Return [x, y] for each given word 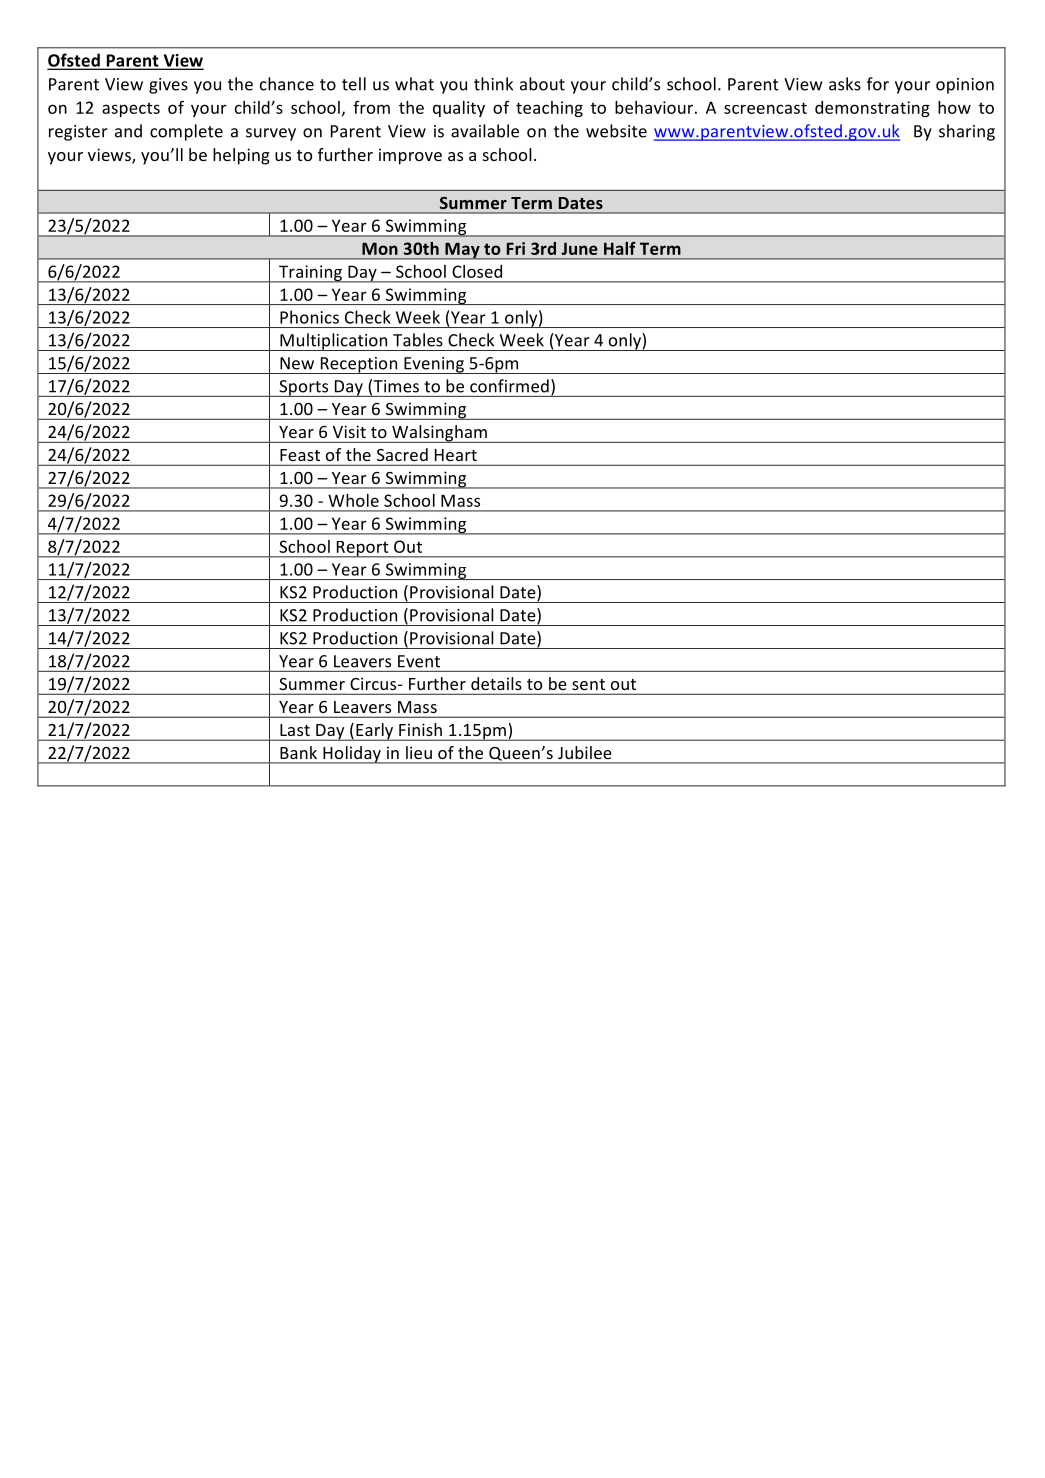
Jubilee [584, 752]
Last [295, 730]
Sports [304, 388]
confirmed [509, 386]
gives [168, 86]
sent [588, 684]
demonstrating [872, 109]
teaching [549, 109]
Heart [456, 455]
